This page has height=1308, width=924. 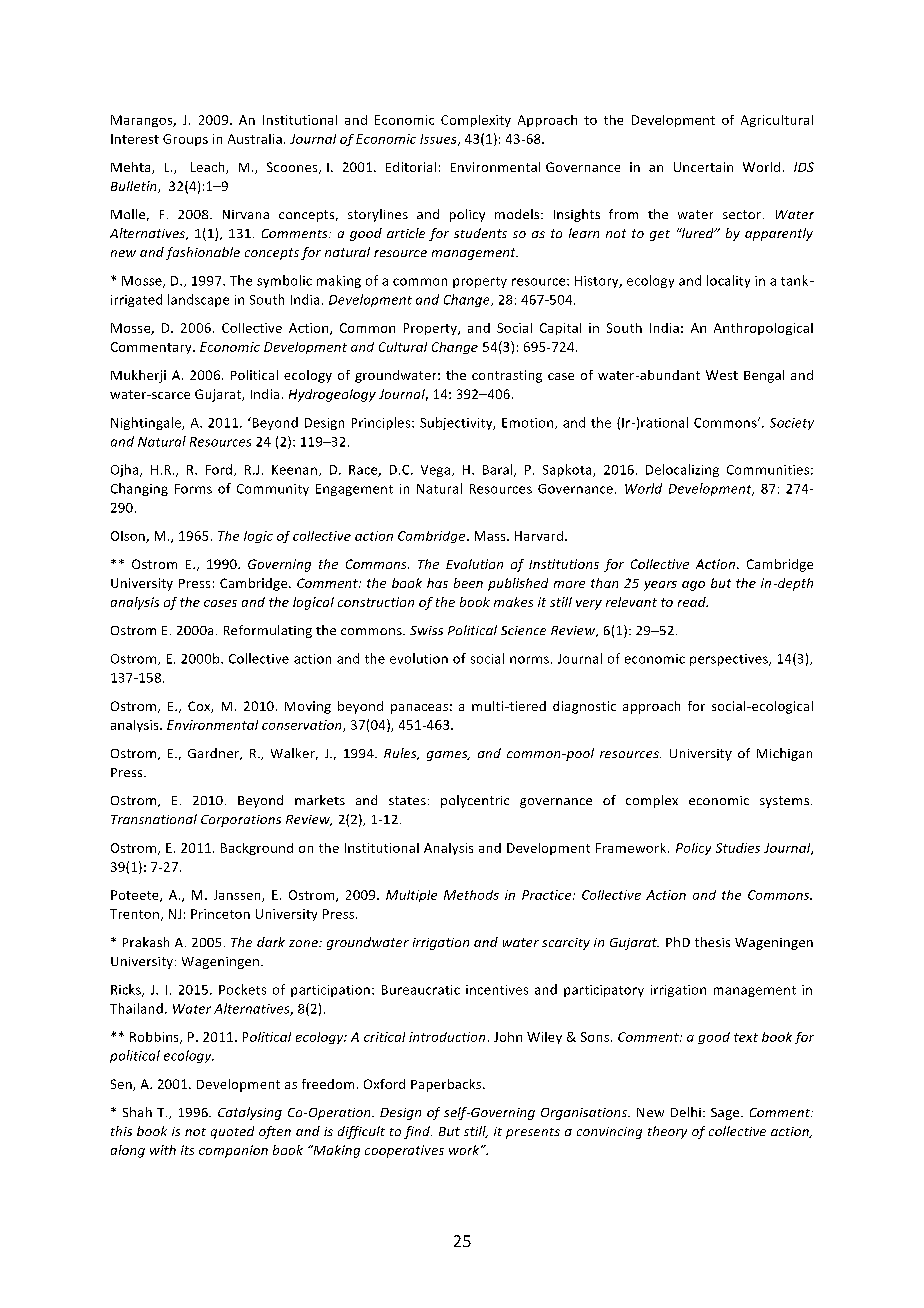 I want to click on Issues, so click(x=439, y=140).
